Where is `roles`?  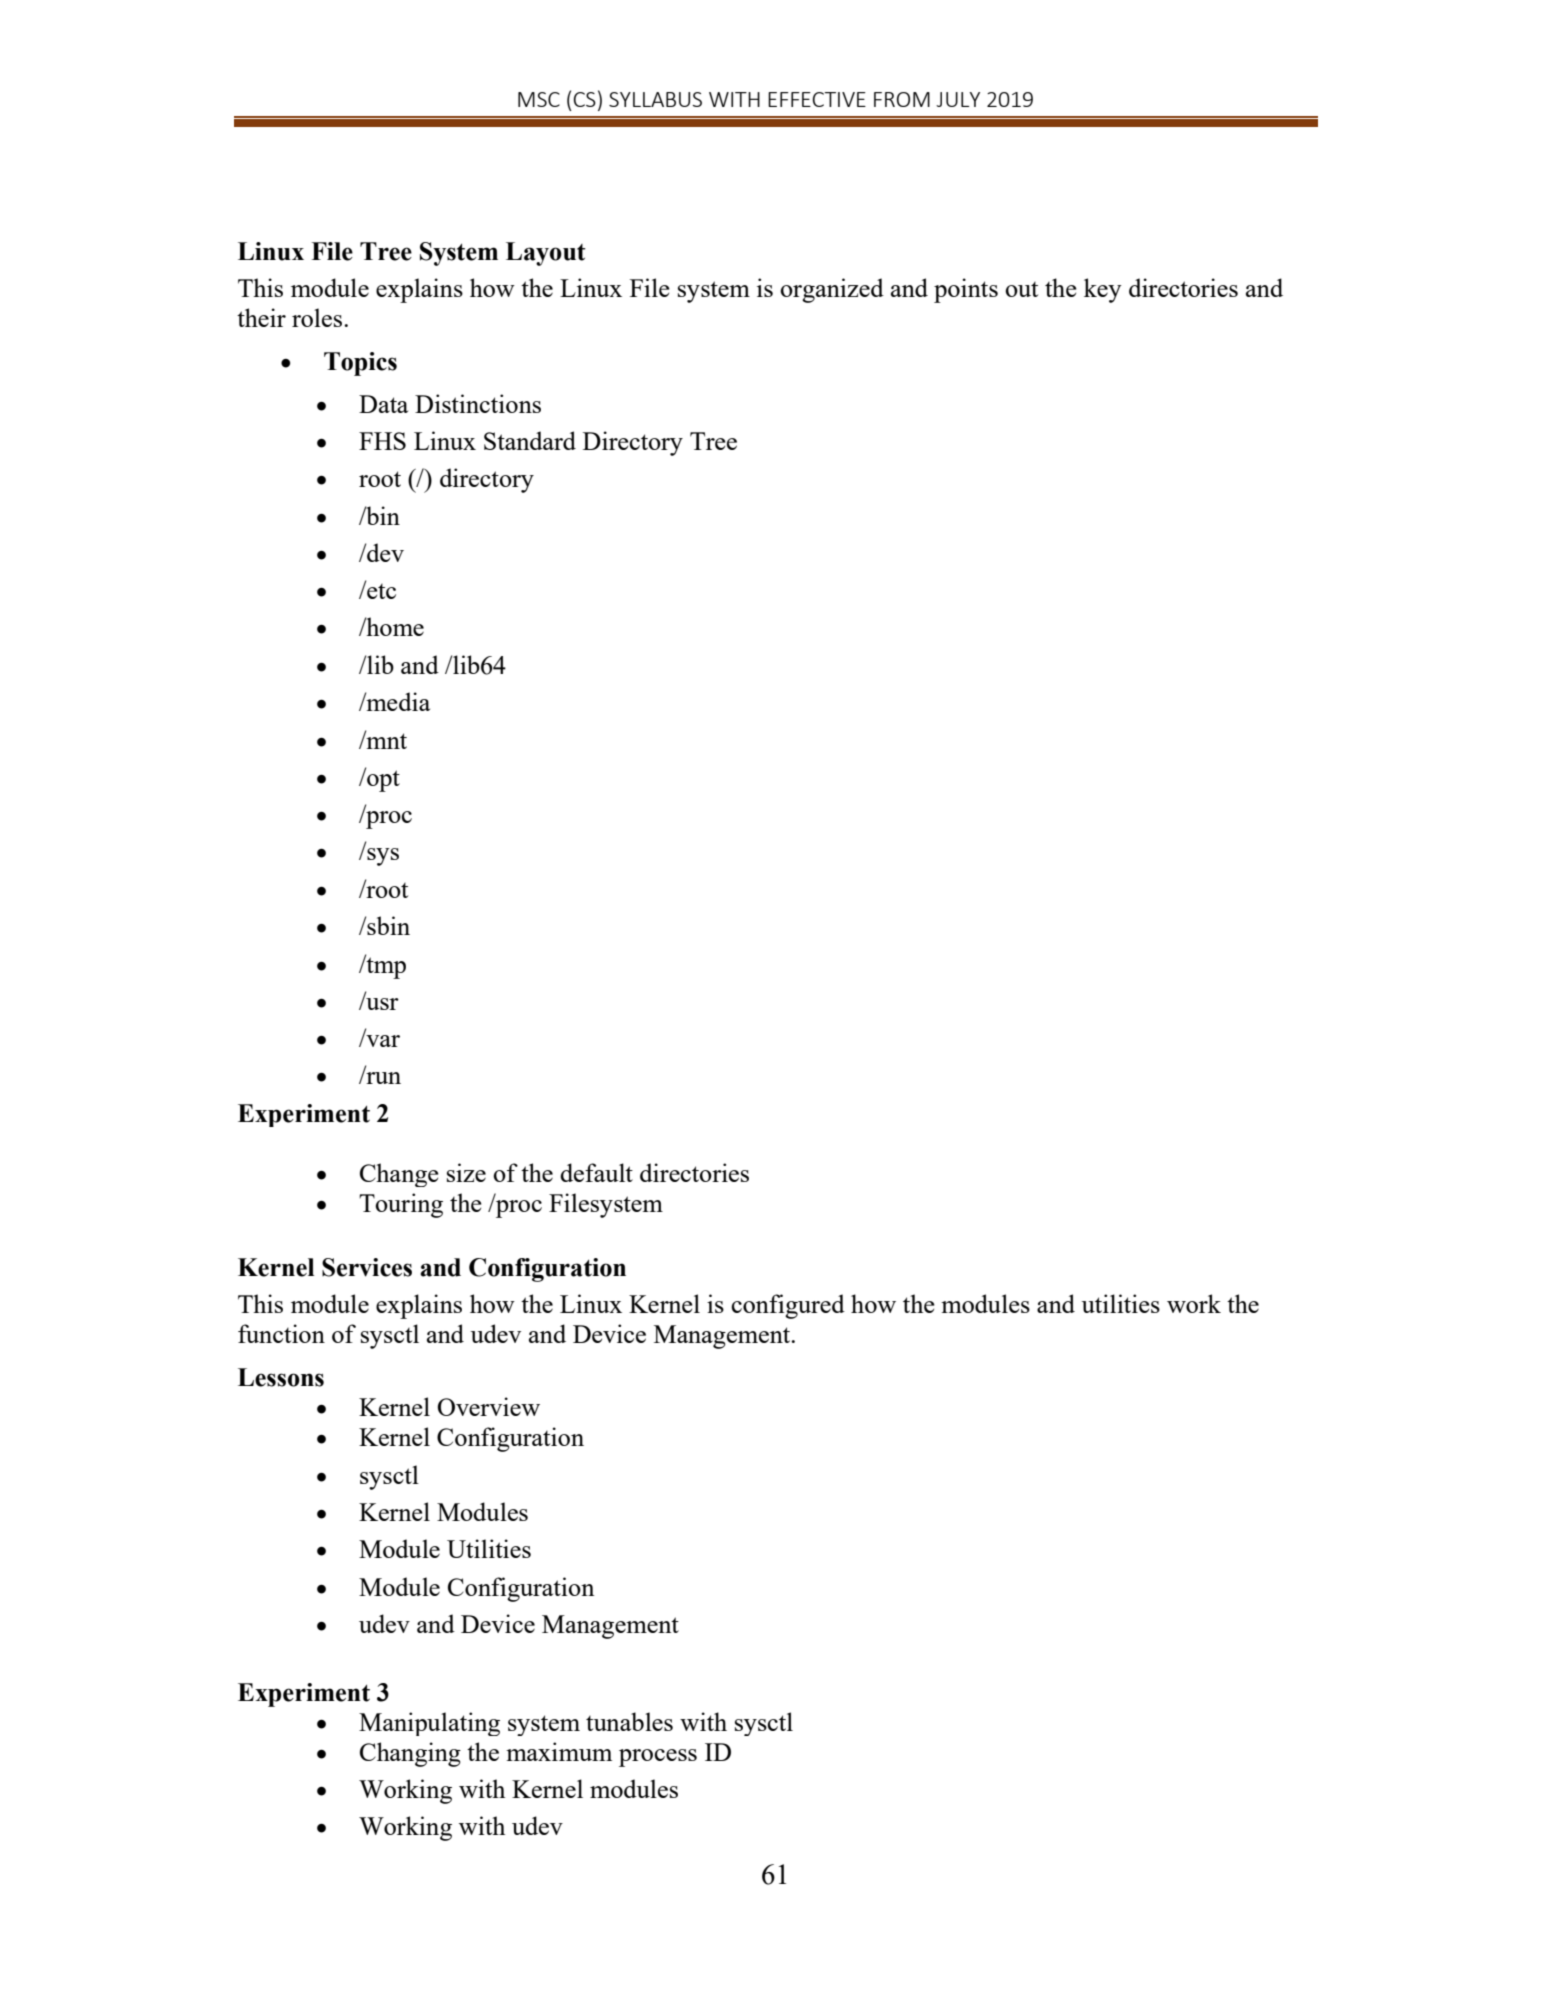 roles is located at coordinates (318, 317).
